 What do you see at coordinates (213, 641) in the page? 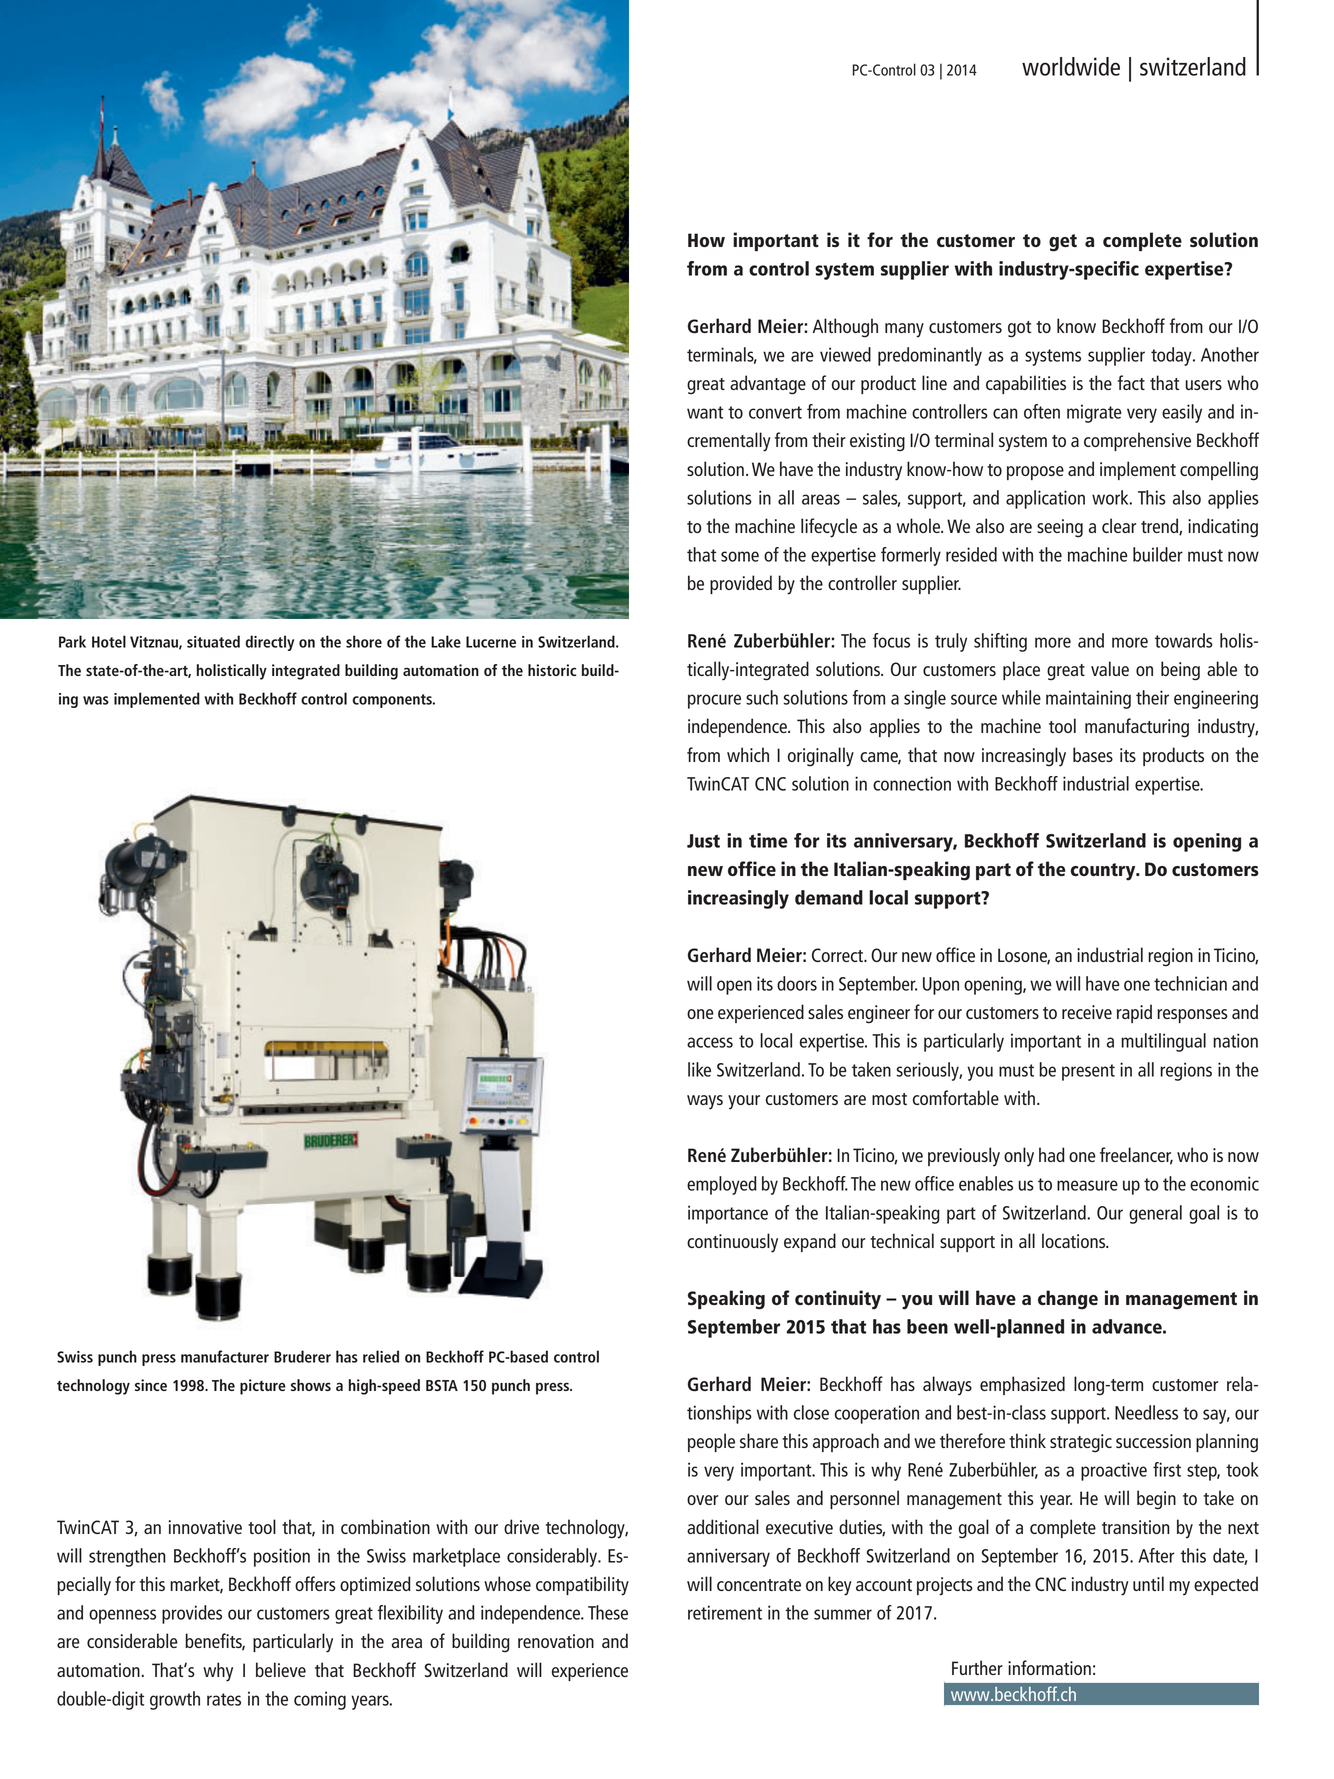
I see `situated` at bounding box center [213, 641].
